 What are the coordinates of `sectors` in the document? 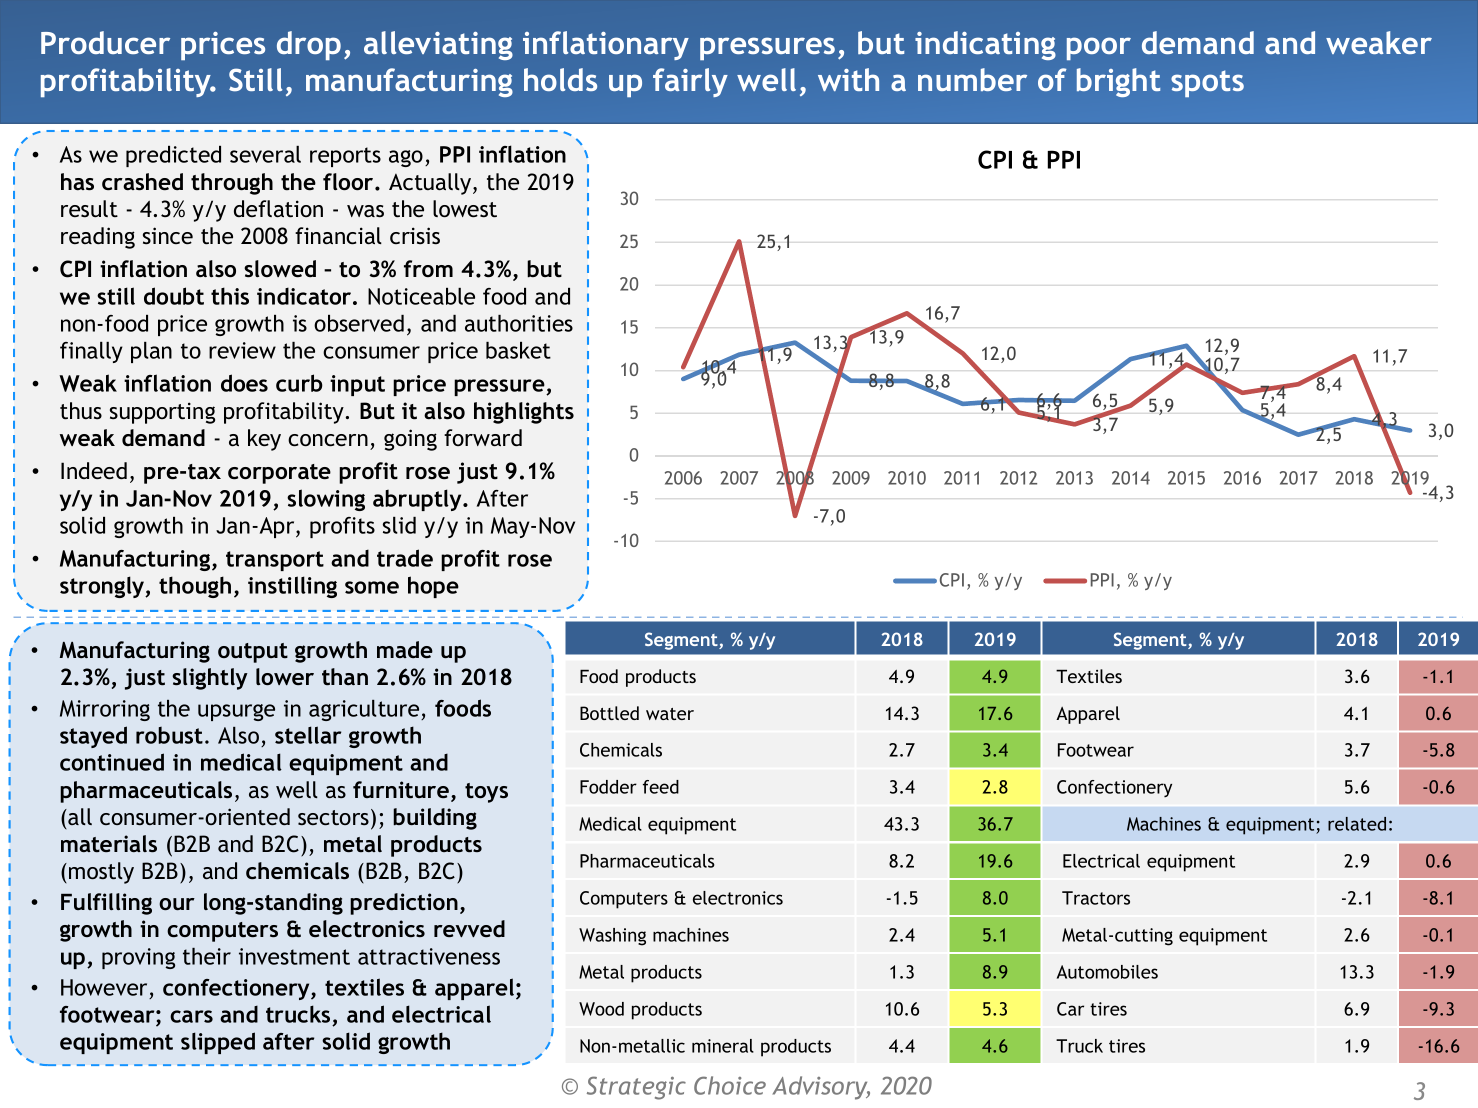 It's located at (333, 817).
